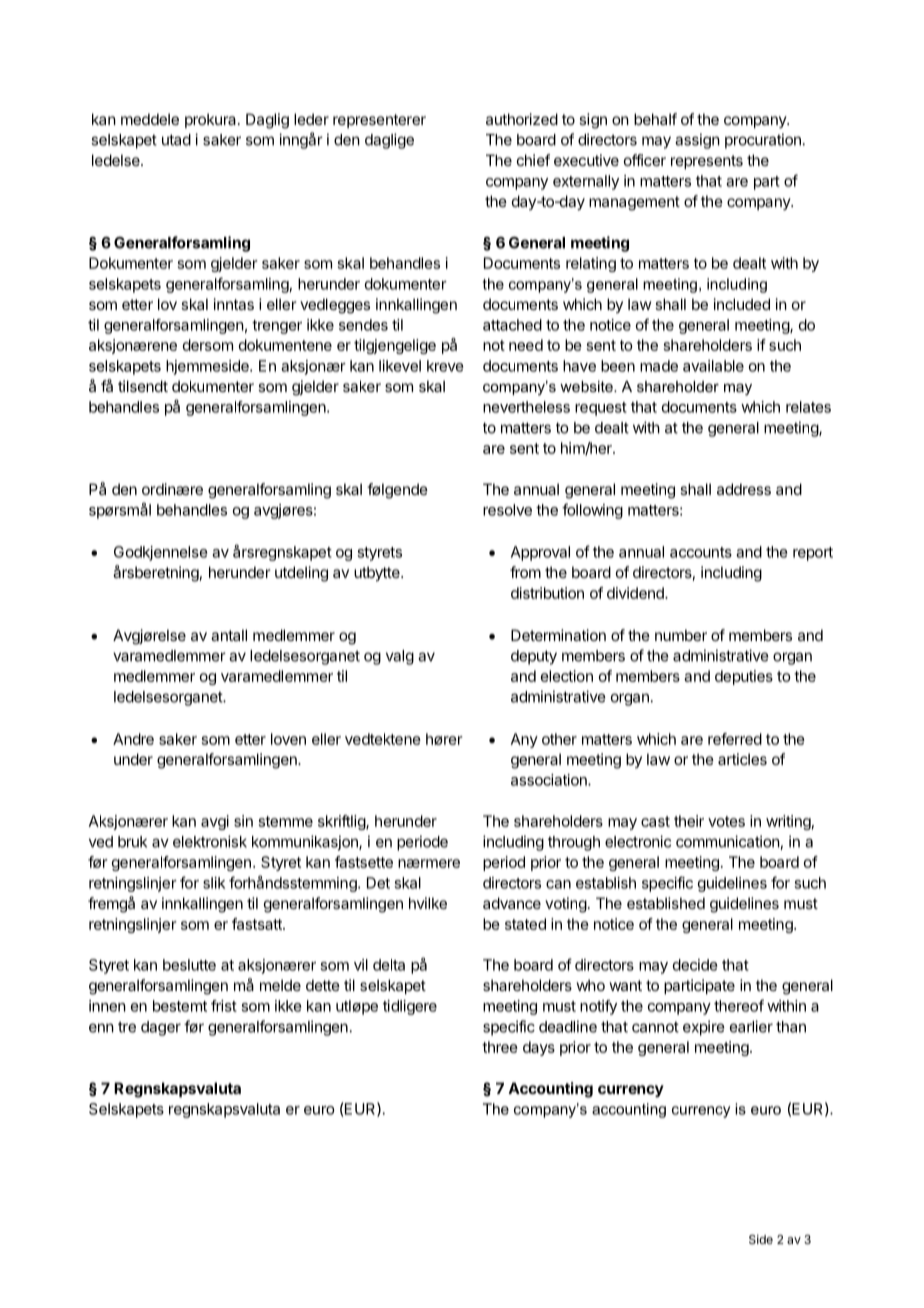  I want to click on deputy, so click(534, 657).
